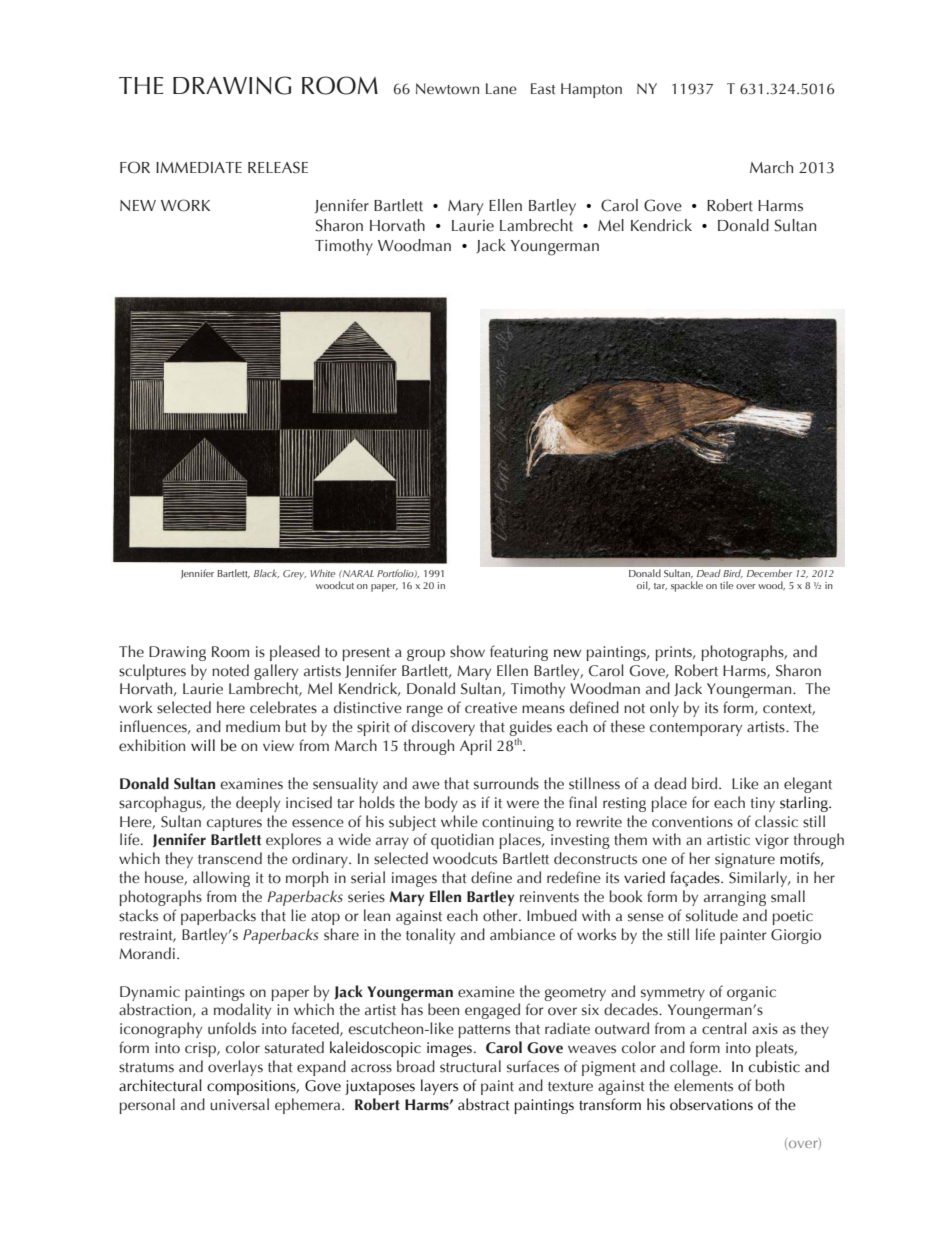 The height and width of the image is (1233, 952). Describe the element at coordinates (203, 745) in the image. I see `will` at that location.
